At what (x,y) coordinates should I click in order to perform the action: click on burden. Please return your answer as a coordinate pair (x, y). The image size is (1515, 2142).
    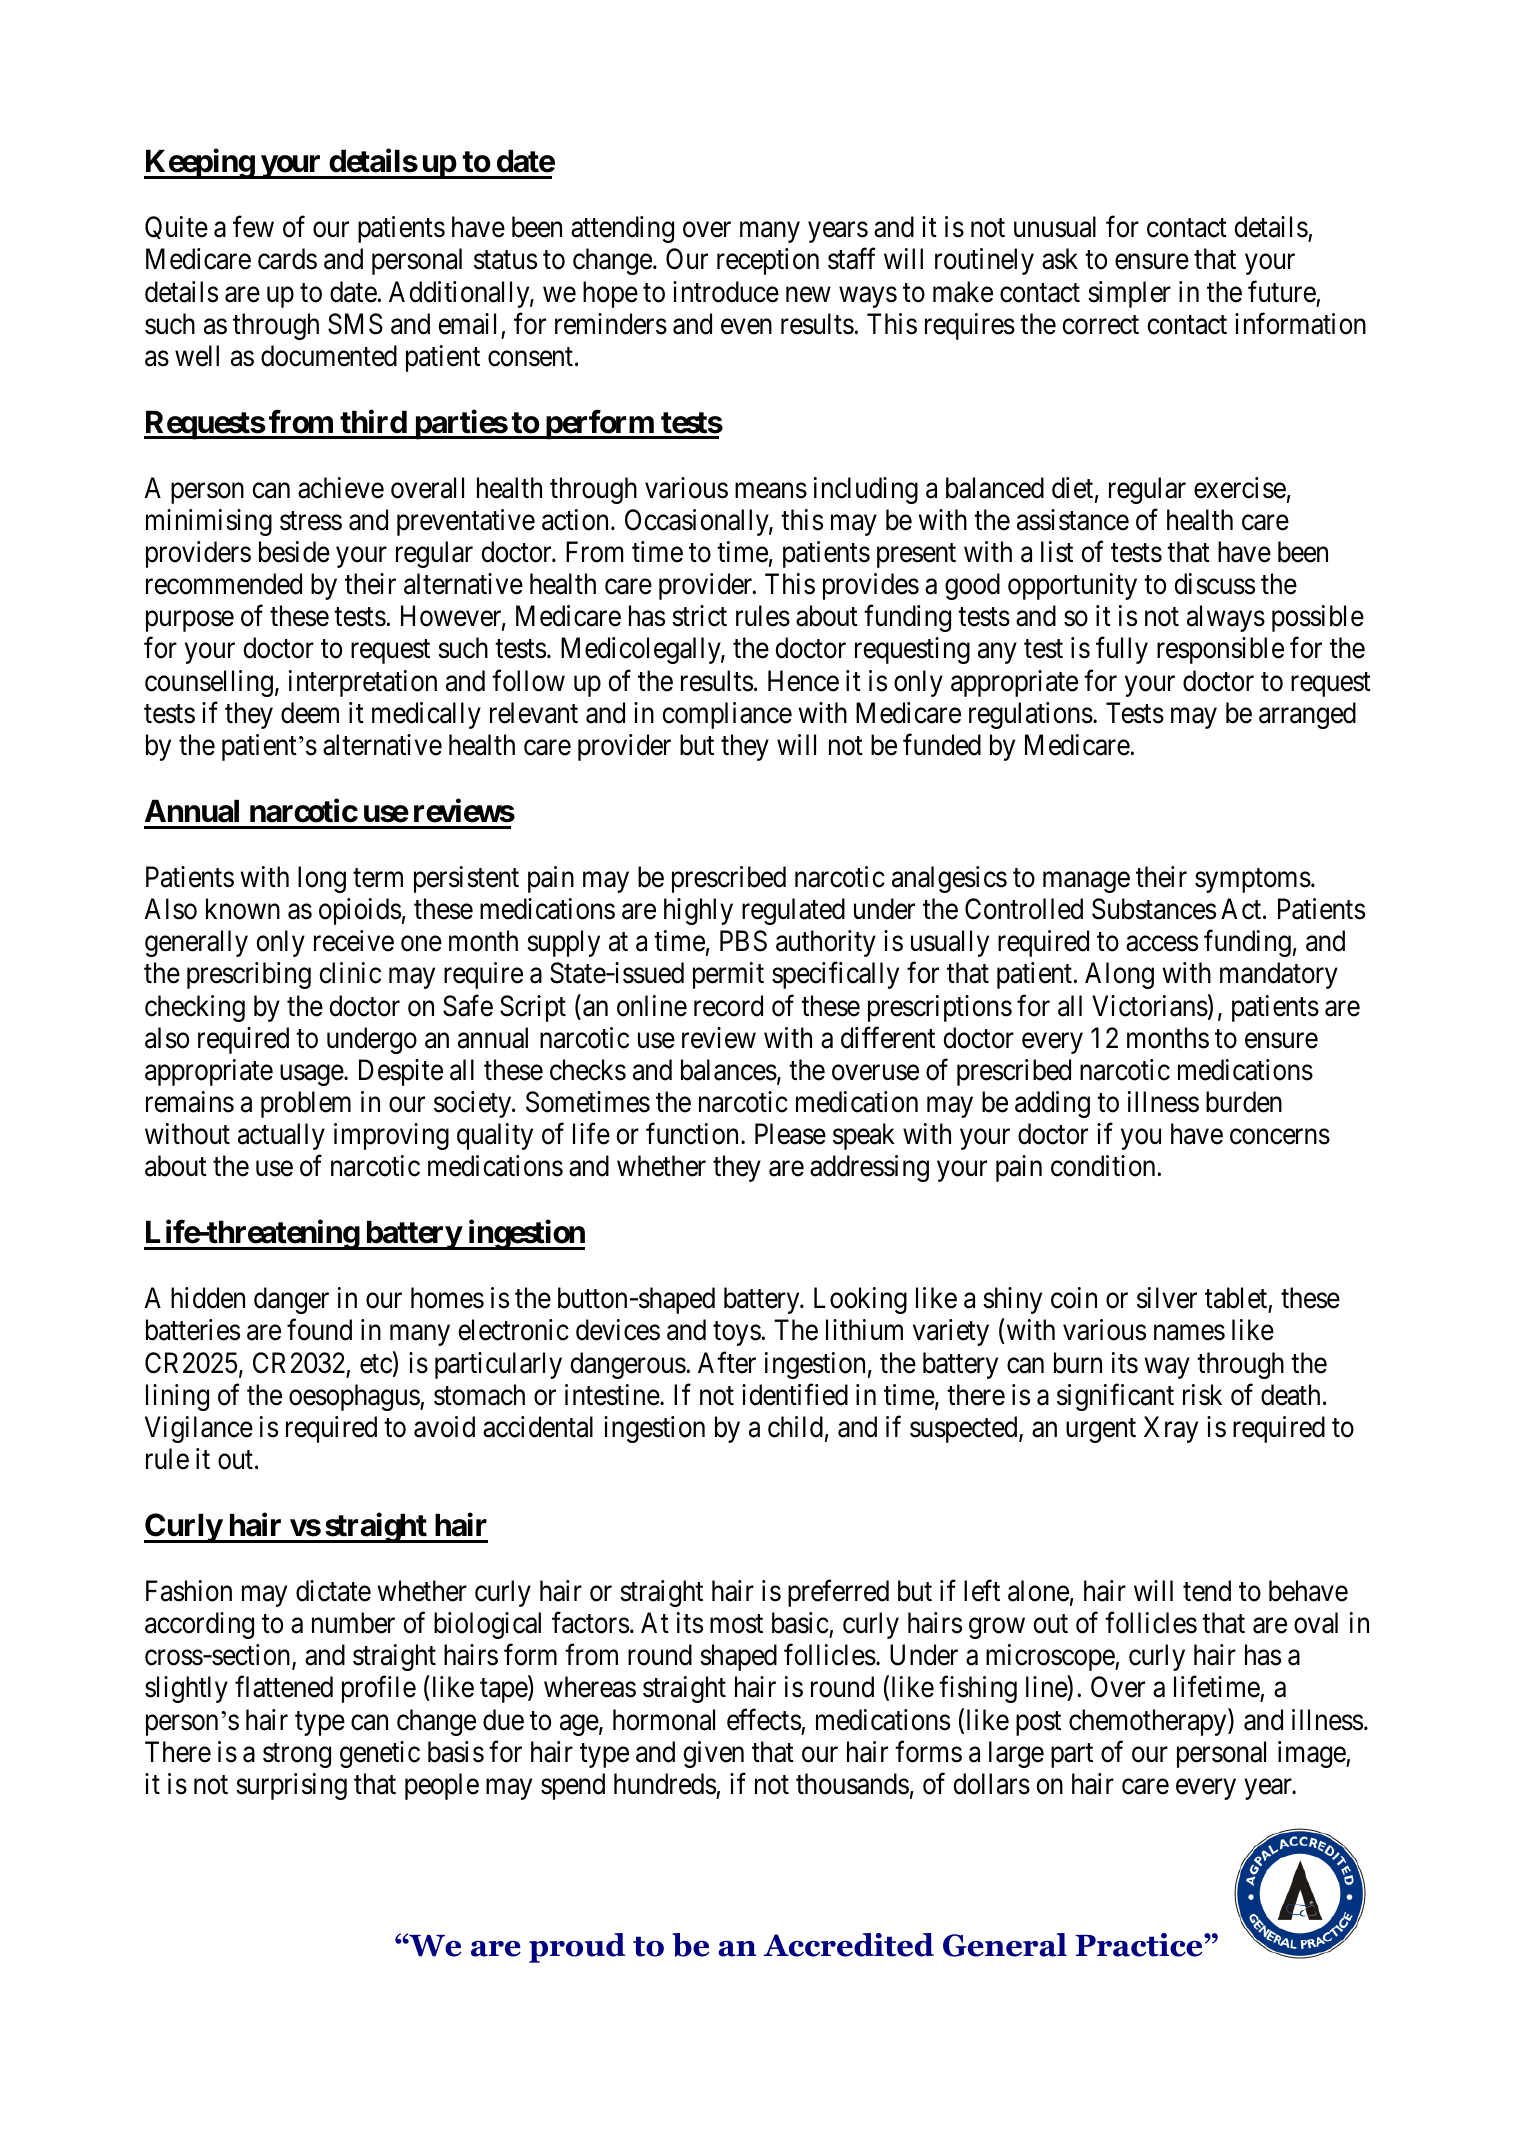
    Looking at the image, I should click on (1244, 1102).
